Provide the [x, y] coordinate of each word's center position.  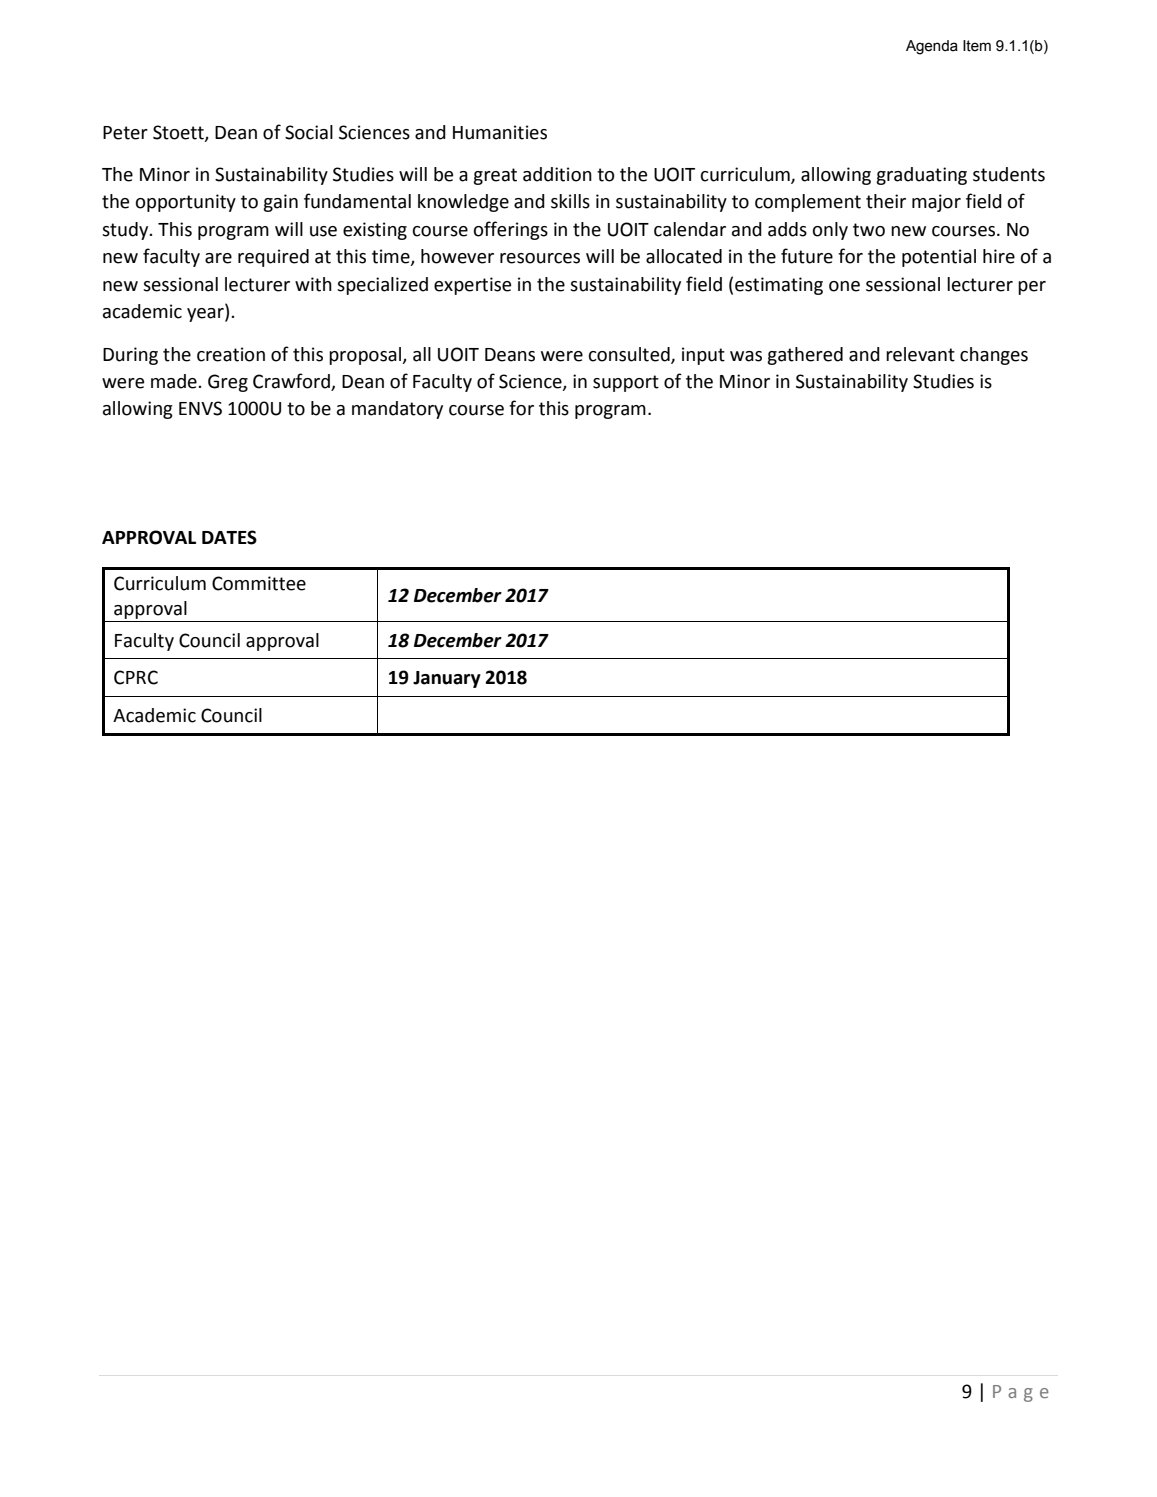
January [447, 679]
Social [309, 132]
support [626, 383]
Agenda [932, 47]
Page [1021, 1393]
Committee [259, 583]
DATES [229, 537]
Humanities [500, 132]
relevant [920, 354]
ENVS [200, 408]
